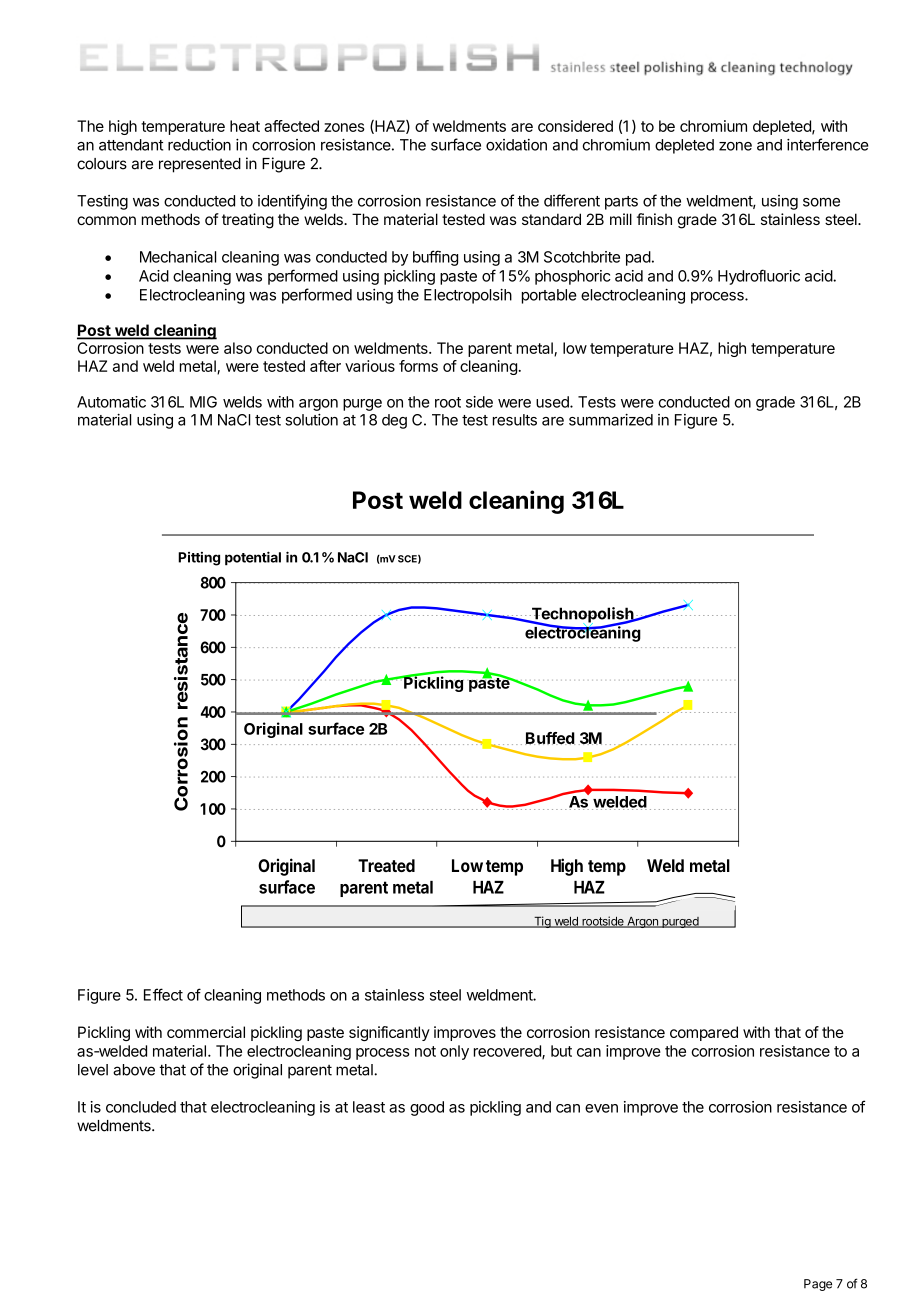 The height and width of the screenshot is (1308, 924). I want to click on Effect, so click(163, 994).
